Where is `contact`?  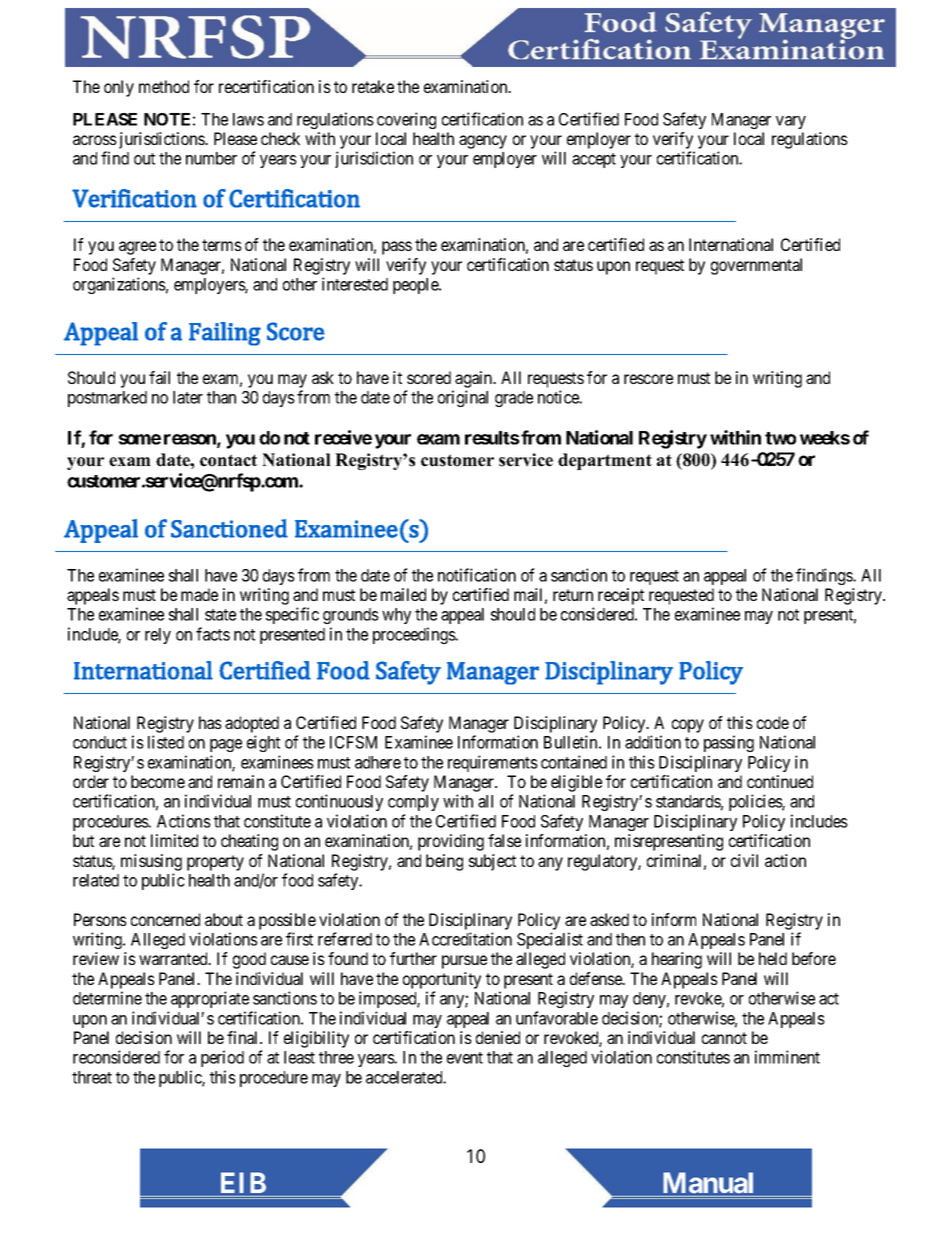 contact is located at coordinates (228, 460).
